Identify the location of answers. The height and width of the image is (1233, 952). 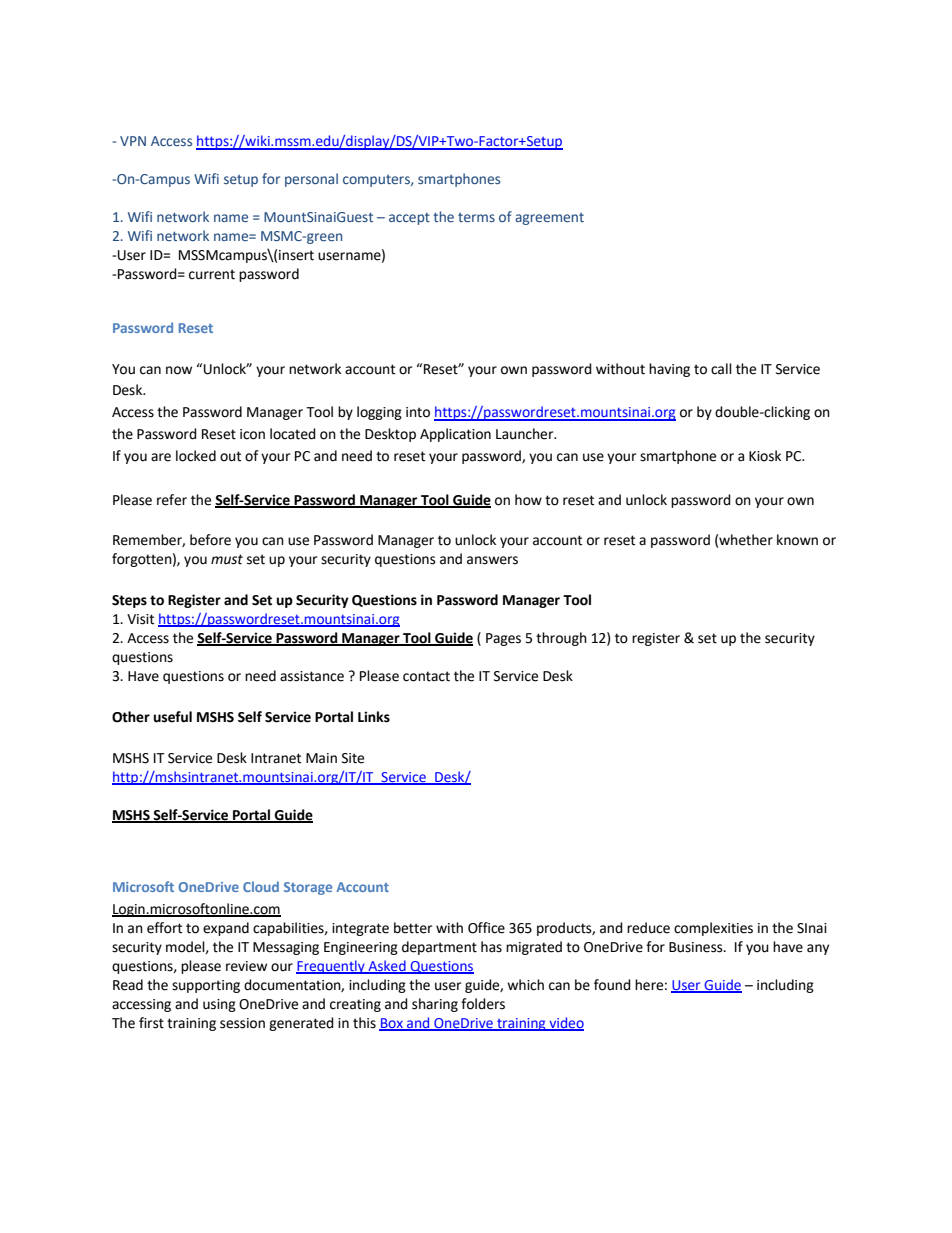
(492, 560).
